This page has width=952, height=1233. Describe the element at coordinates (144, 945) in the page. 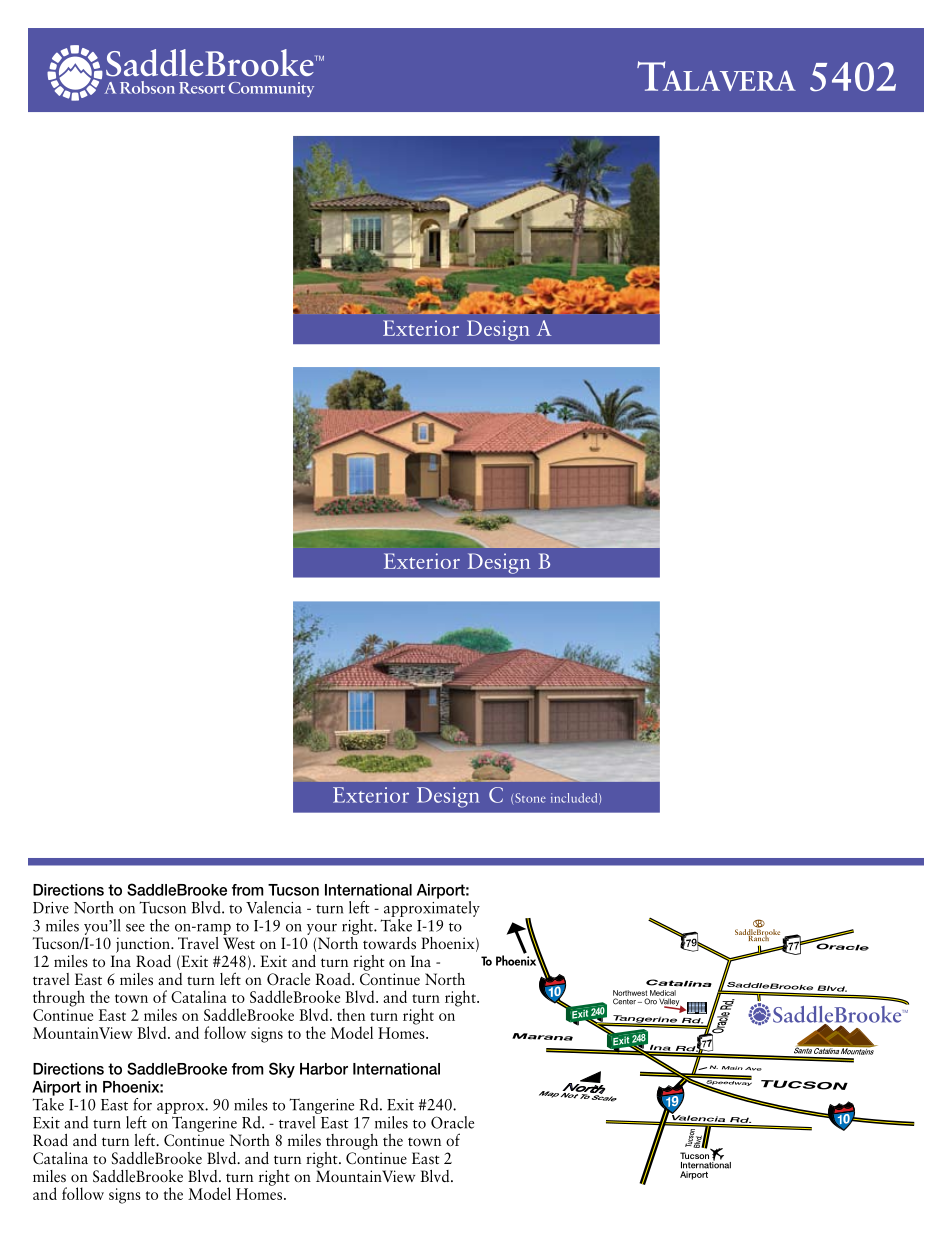

I see `junction` at that location.
